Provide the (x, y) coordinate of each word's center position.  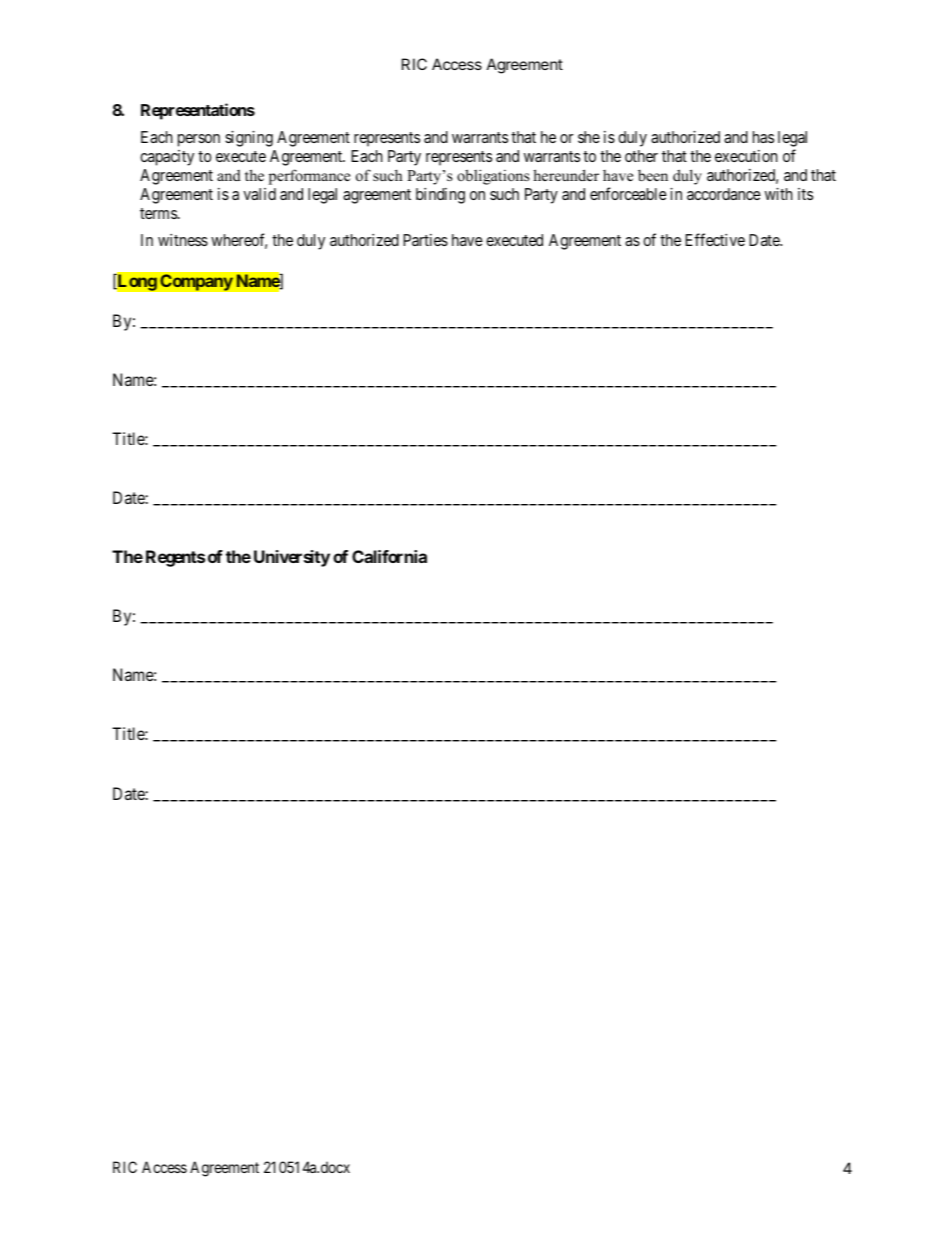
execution (746, 156)
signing (249, 139)
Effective (715, 239)
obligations (493, 177)
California (389, 556)
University (292, 558)
